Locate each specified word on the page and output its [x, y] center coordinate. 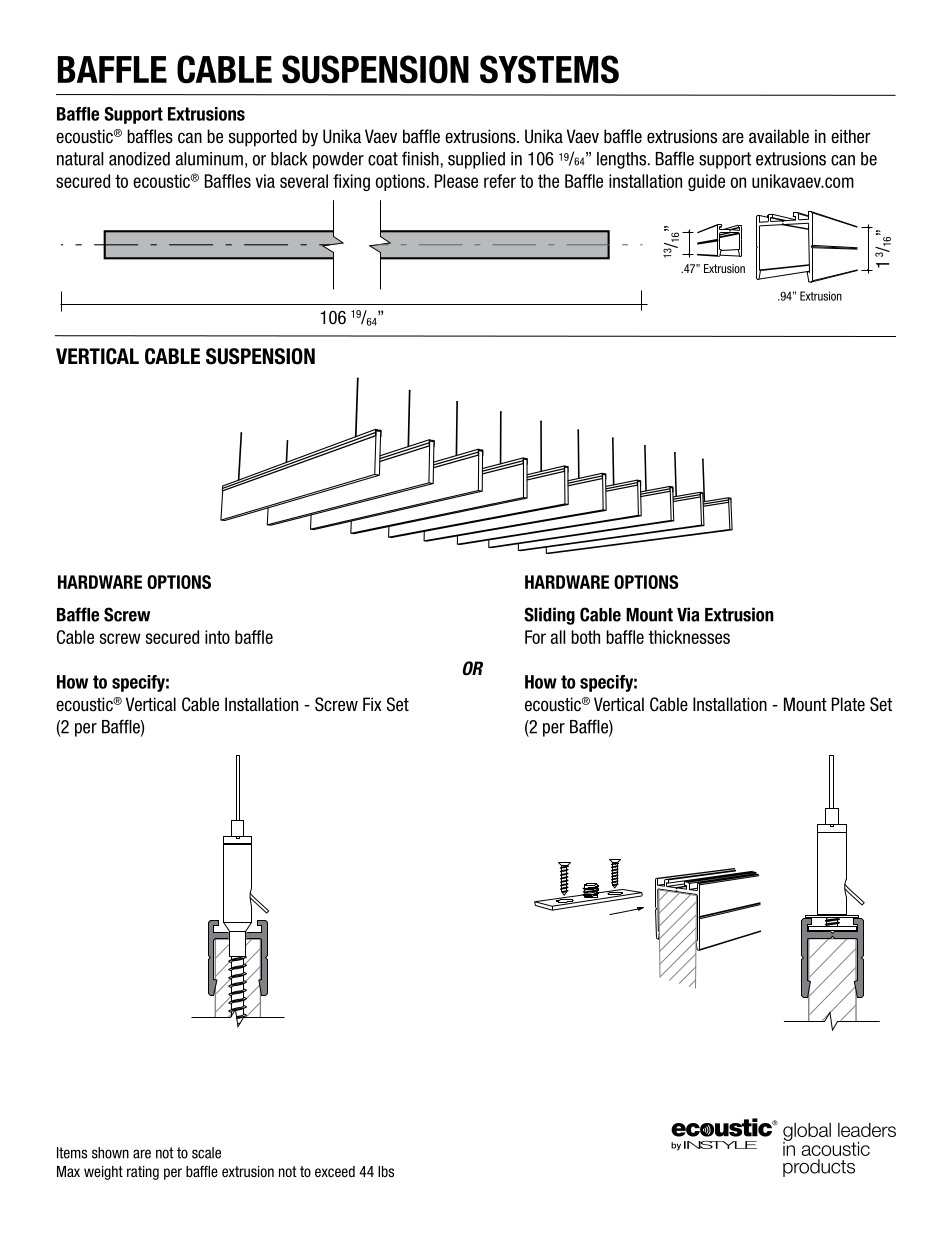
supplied [476, 160]
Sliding [549, 616]
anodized [139, 159]
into [217, 637]
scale [206, 1153]
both [585, 637]
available [779, 136]
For [535, 637]
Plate [848, 704]
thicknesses [689, 637]
